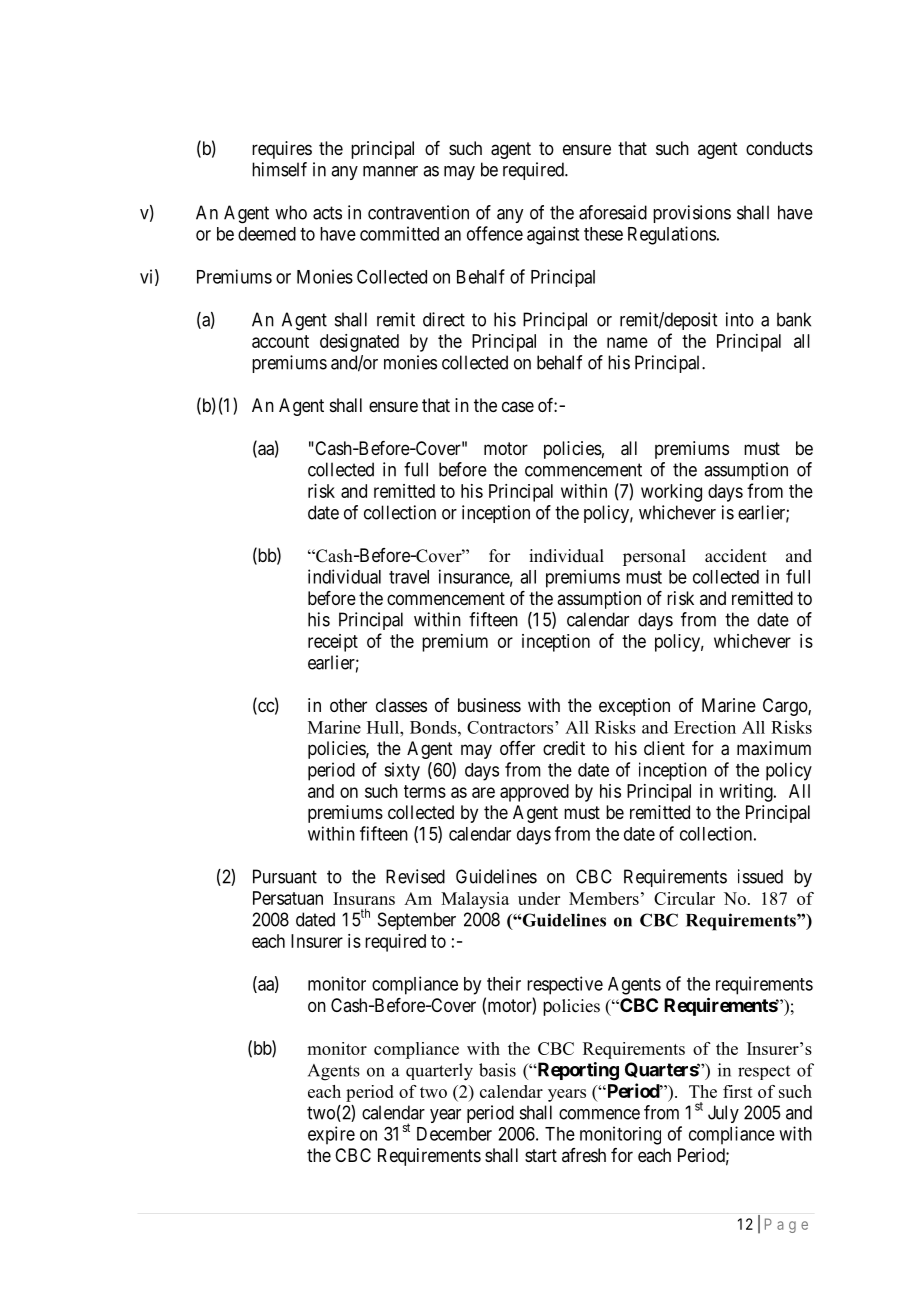 The image size is (924, 1307). What do you see at coordinates (402, 771) in the image?
I see `sixty` at bounding box center [402, 771].
